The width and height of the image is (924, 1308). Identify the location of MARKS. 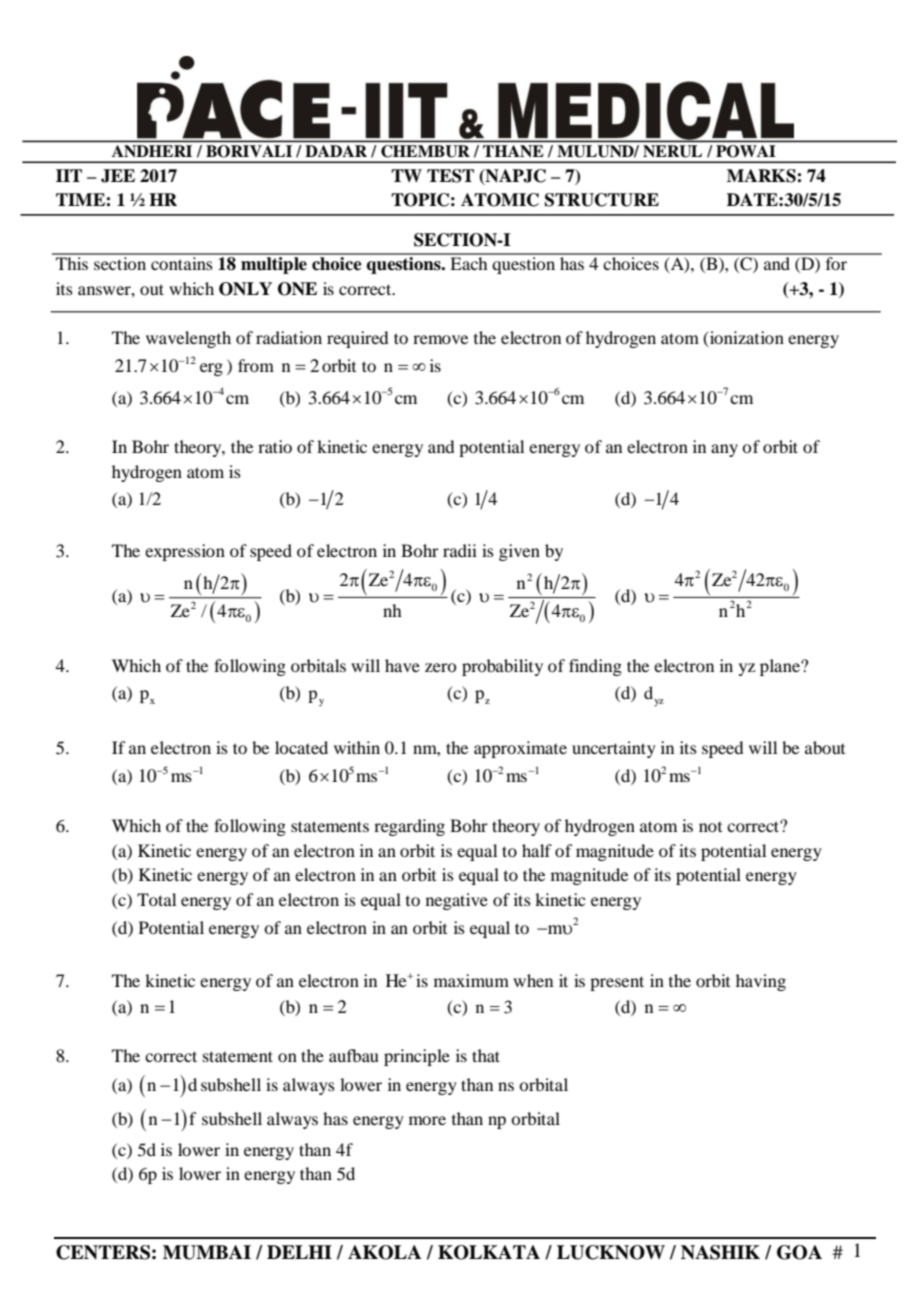
(762, 176).
